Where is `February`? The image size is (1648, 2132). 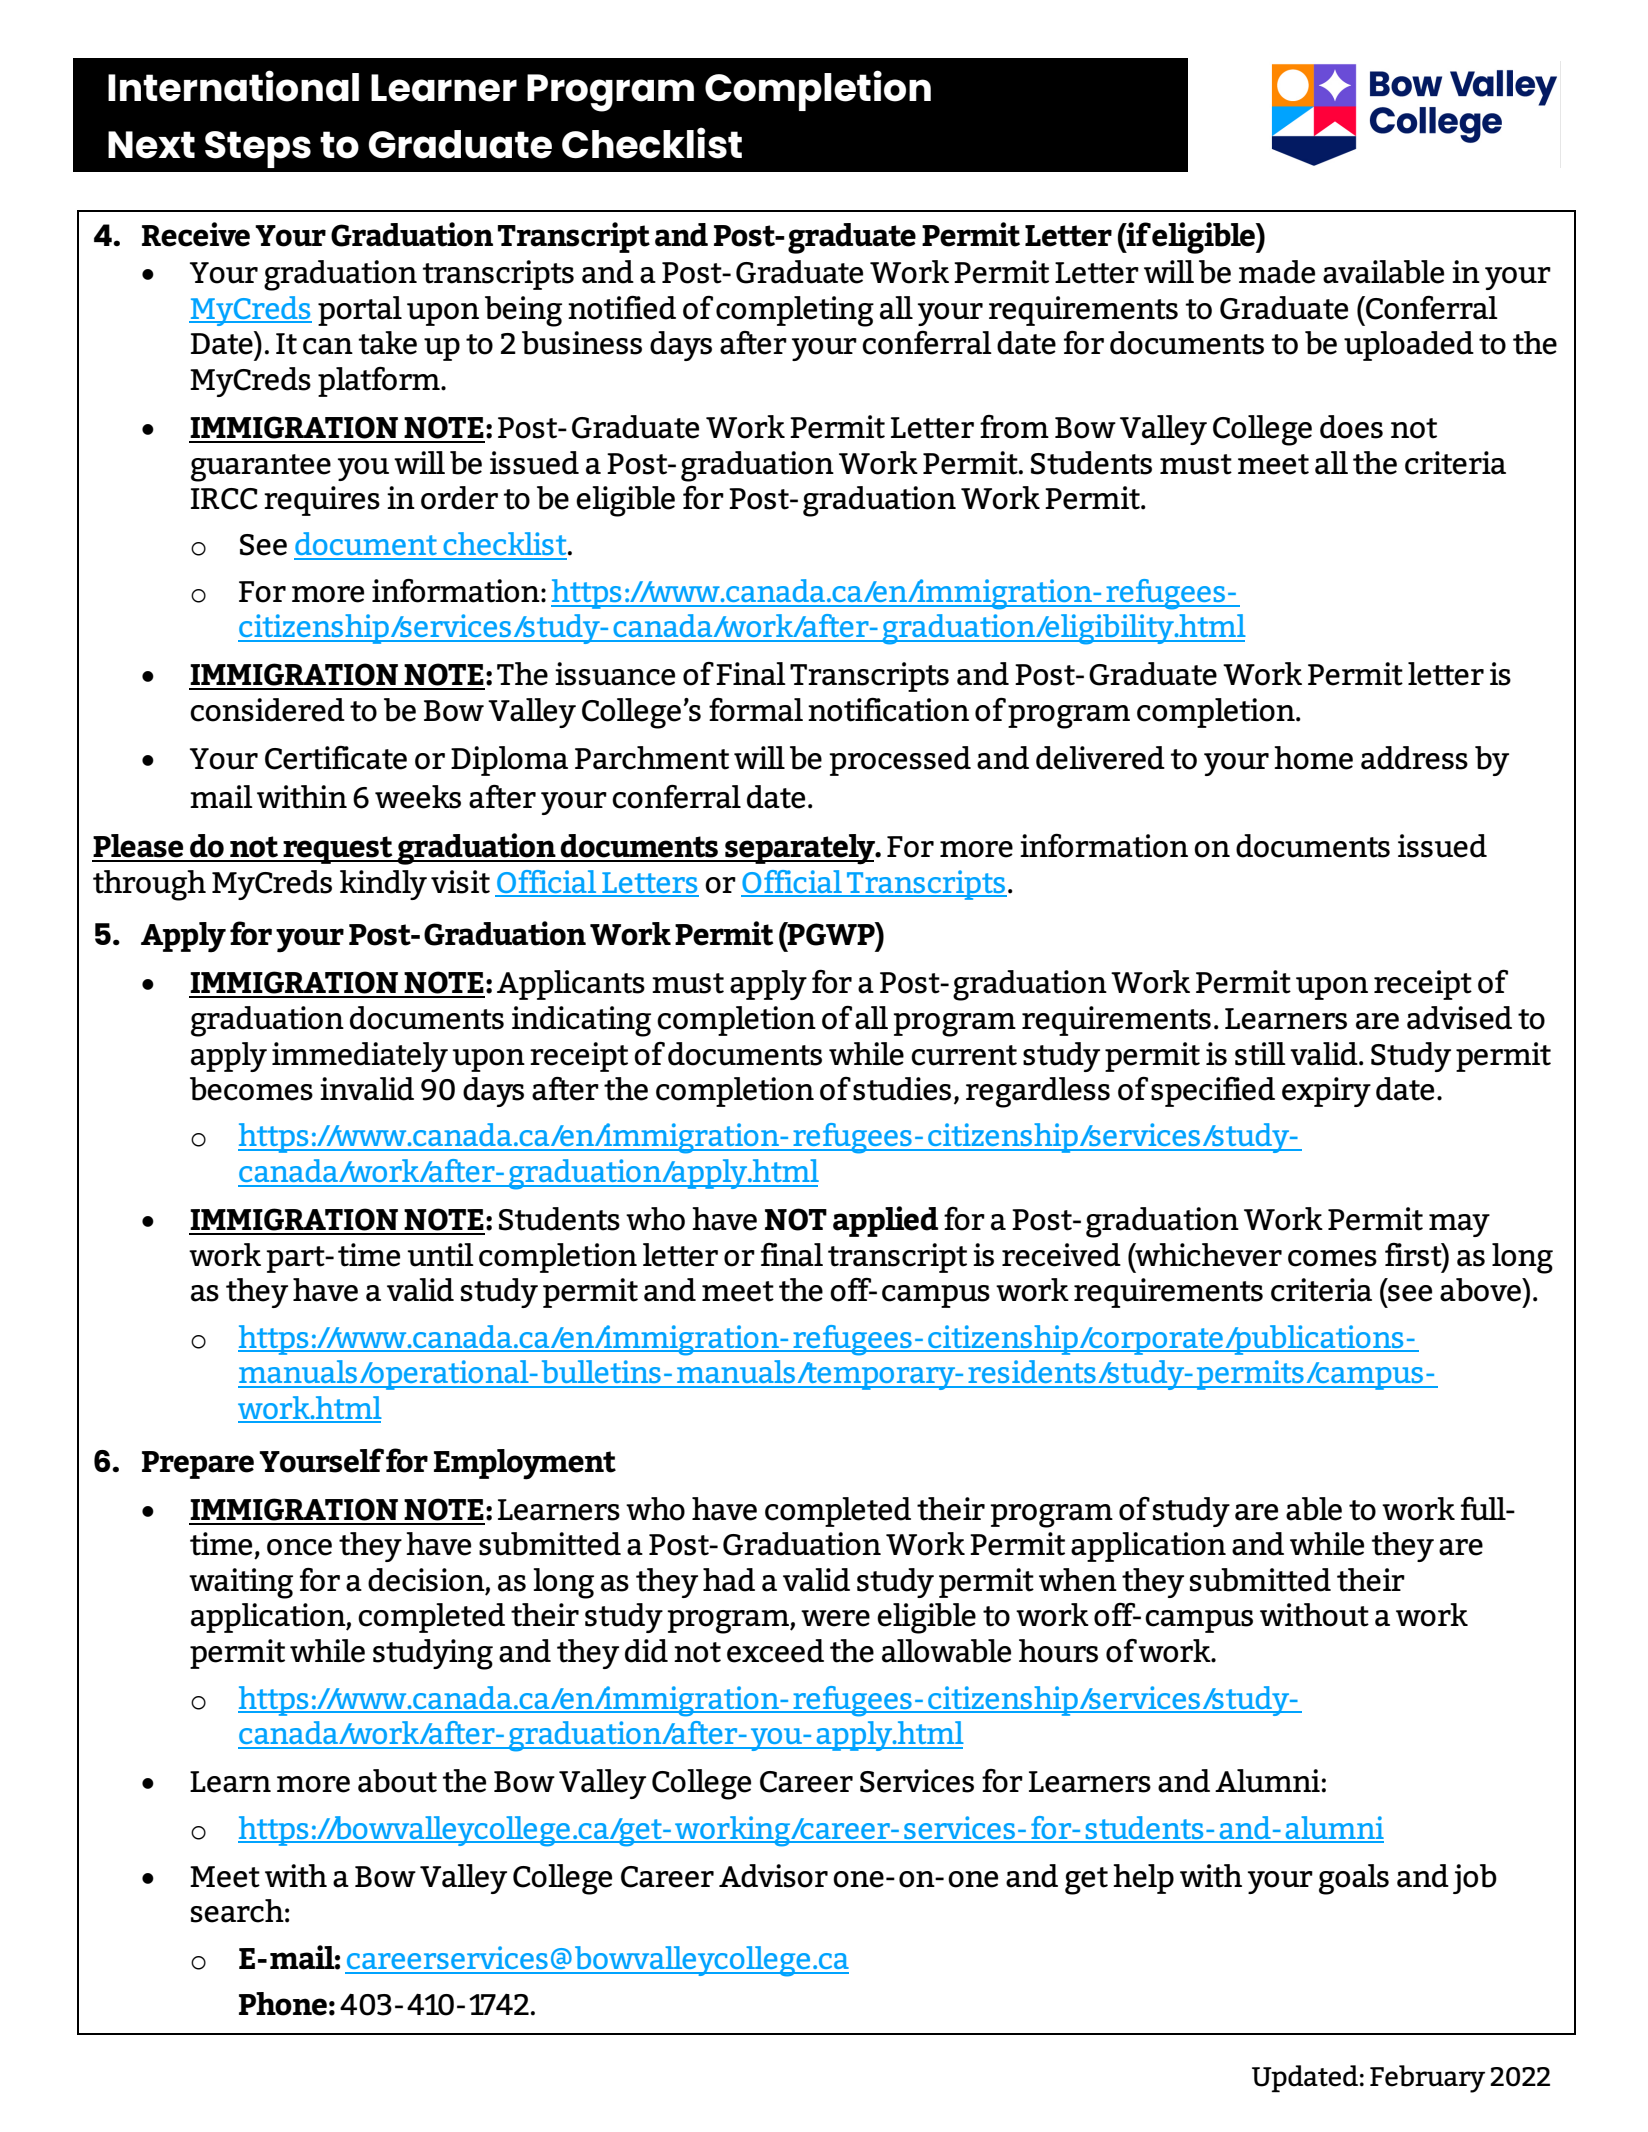 February is located at coordinates (1427, 2079).
